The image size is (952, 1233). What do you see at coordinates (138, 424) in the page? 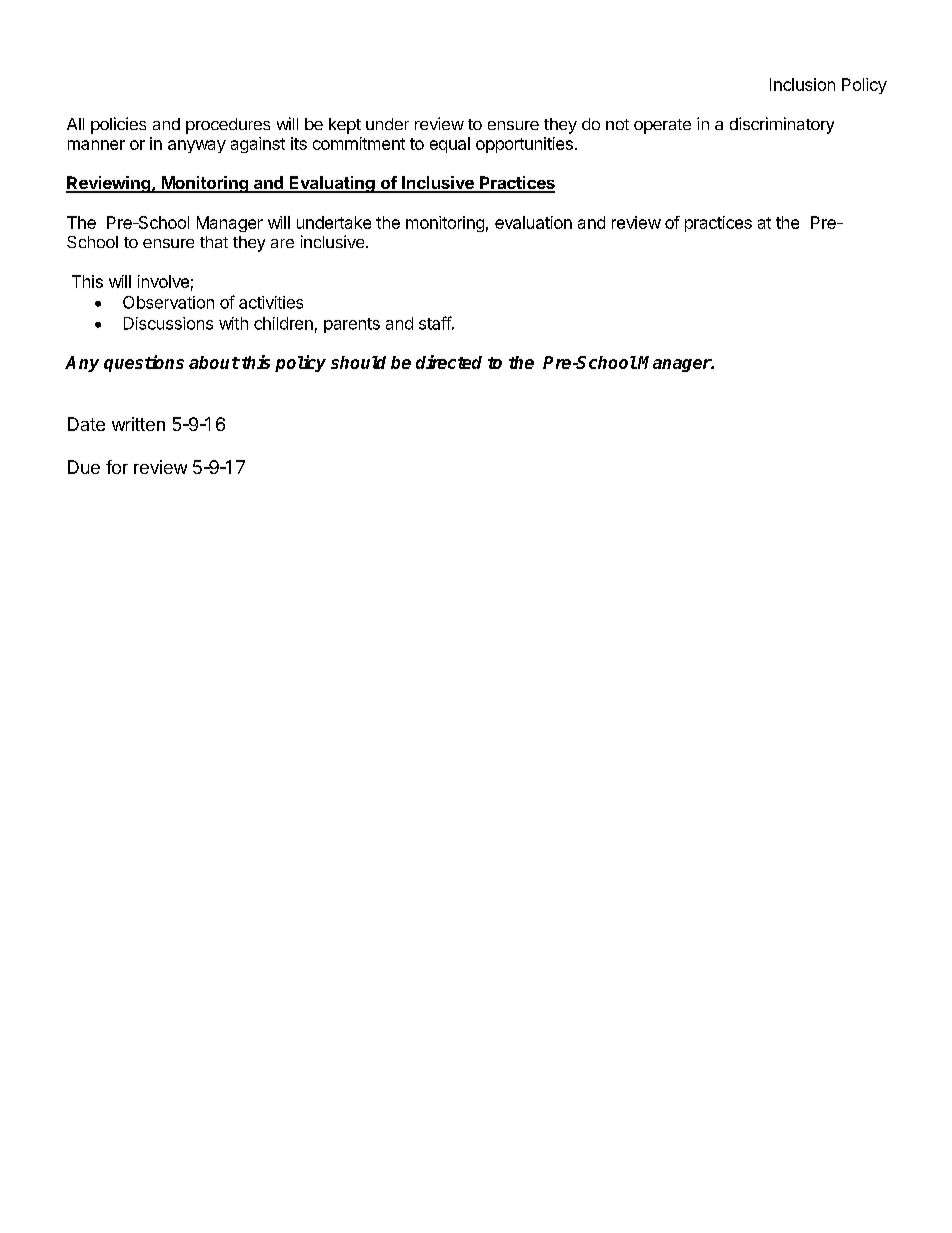
I see `written` at bounding box center [138, 424].
